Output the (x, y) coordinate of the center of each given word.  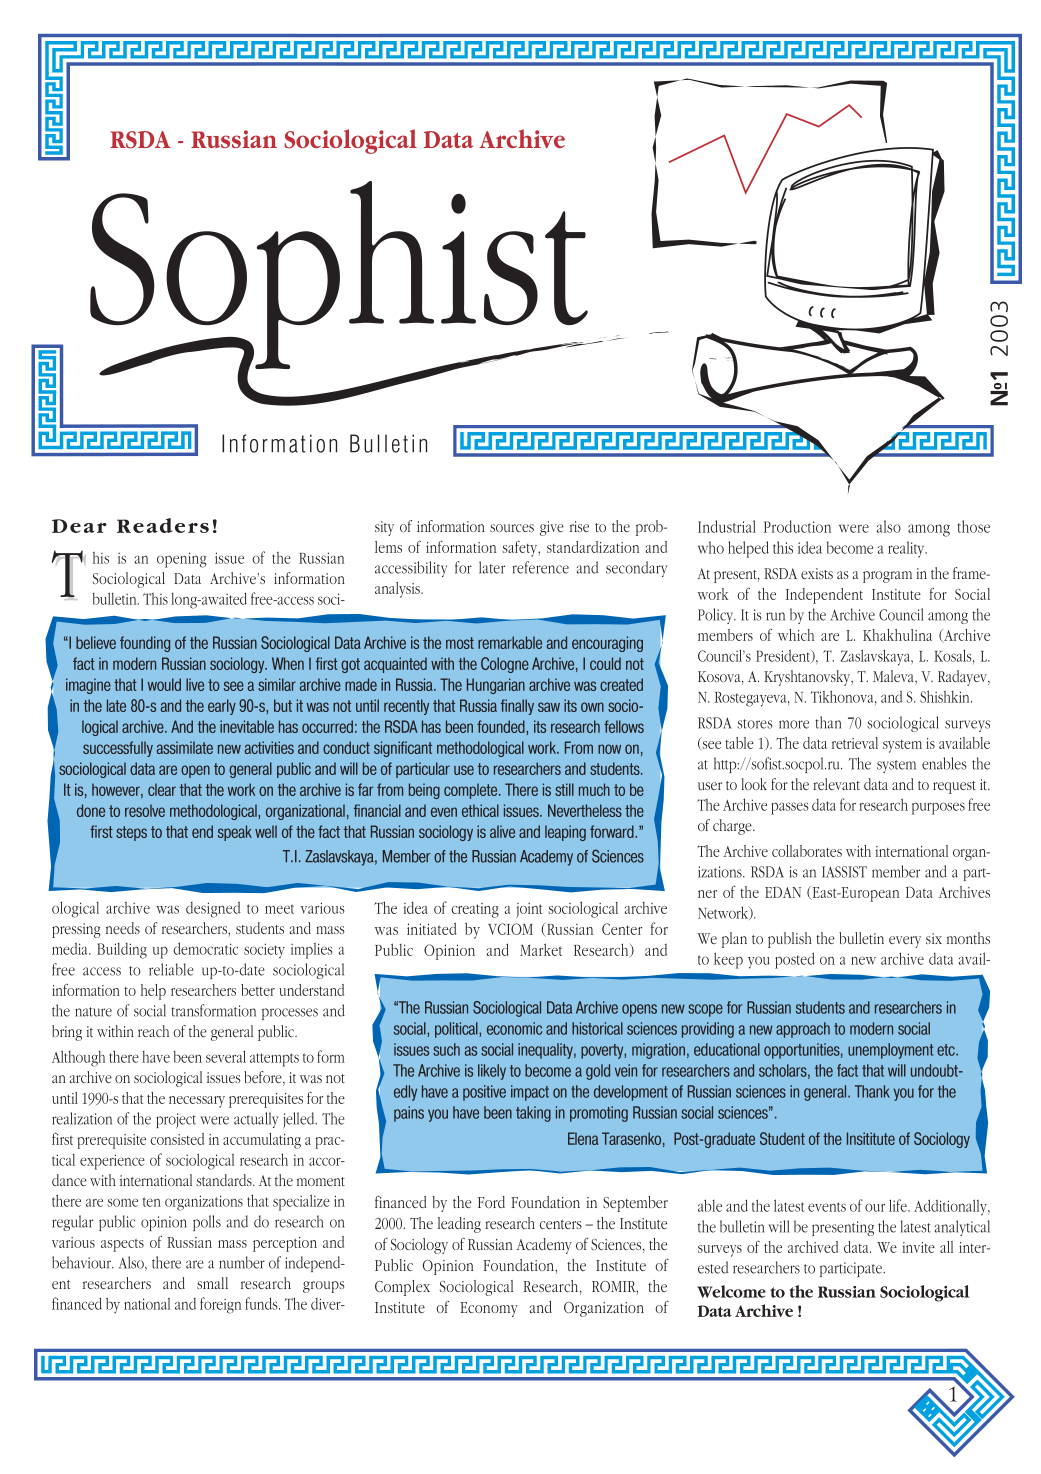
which (796, 635)
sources (512, 528)
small (212, 1283)
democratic (205, 948)
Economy (489, 1309)
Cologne (505, 665)
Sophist (340, 276)
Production (797, 526)
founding (145, 644)
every (905, 942)
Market (541, 949)
